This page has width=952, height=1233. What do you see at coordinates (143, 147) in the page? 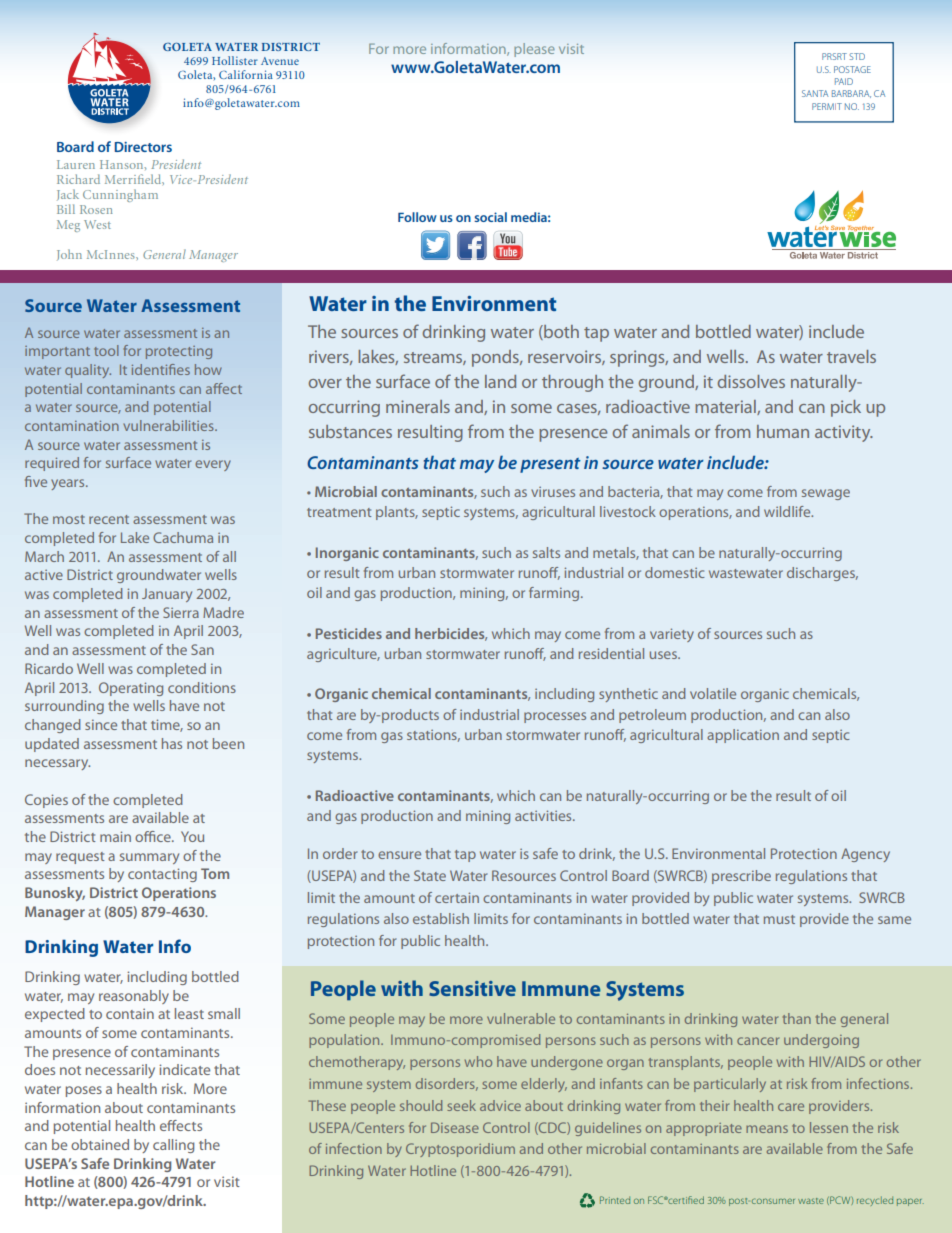
I see `Directors` at bounding box center [143, 147].
